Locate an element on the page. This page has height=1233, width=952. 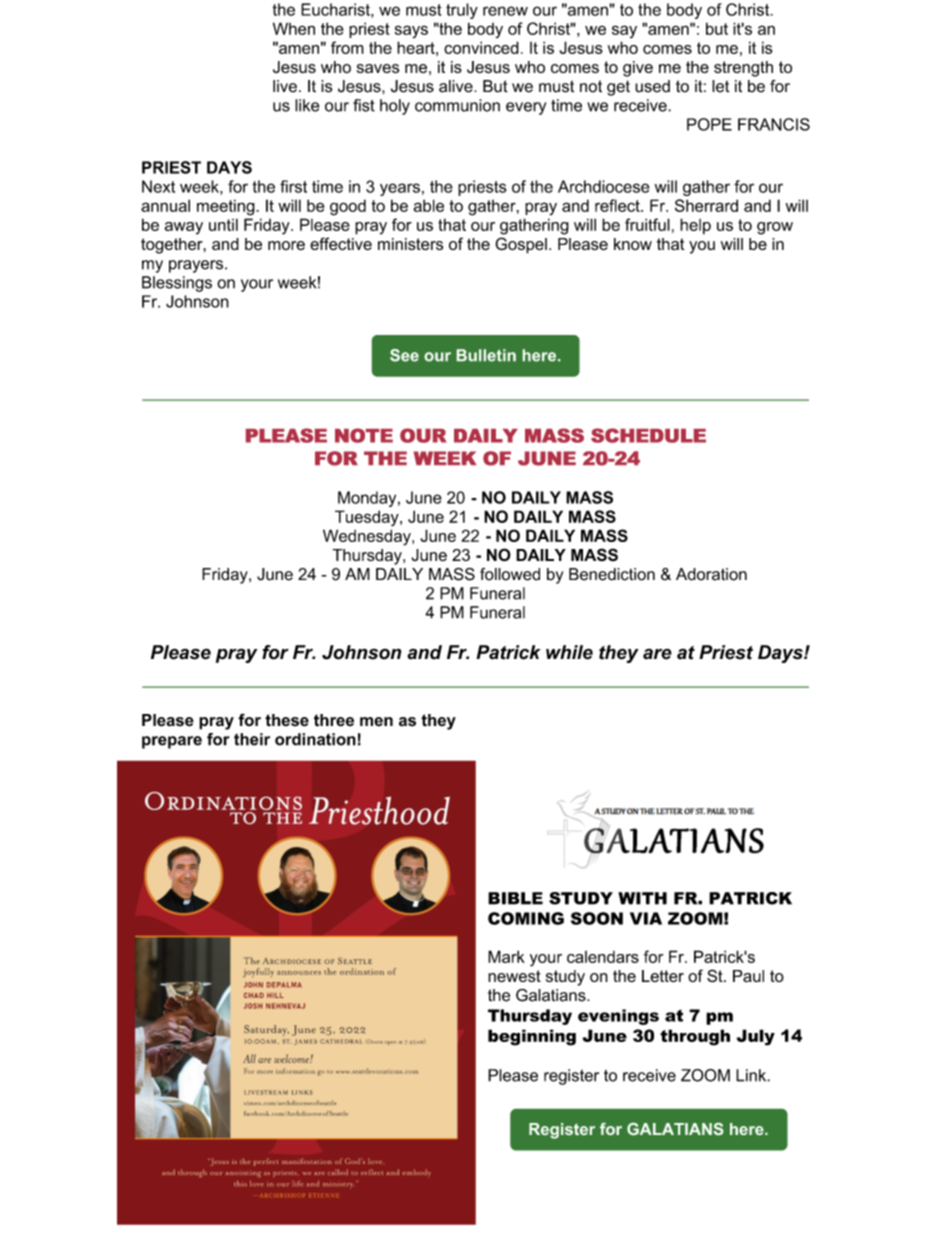
Mark is located at coordinates (506, 956).
